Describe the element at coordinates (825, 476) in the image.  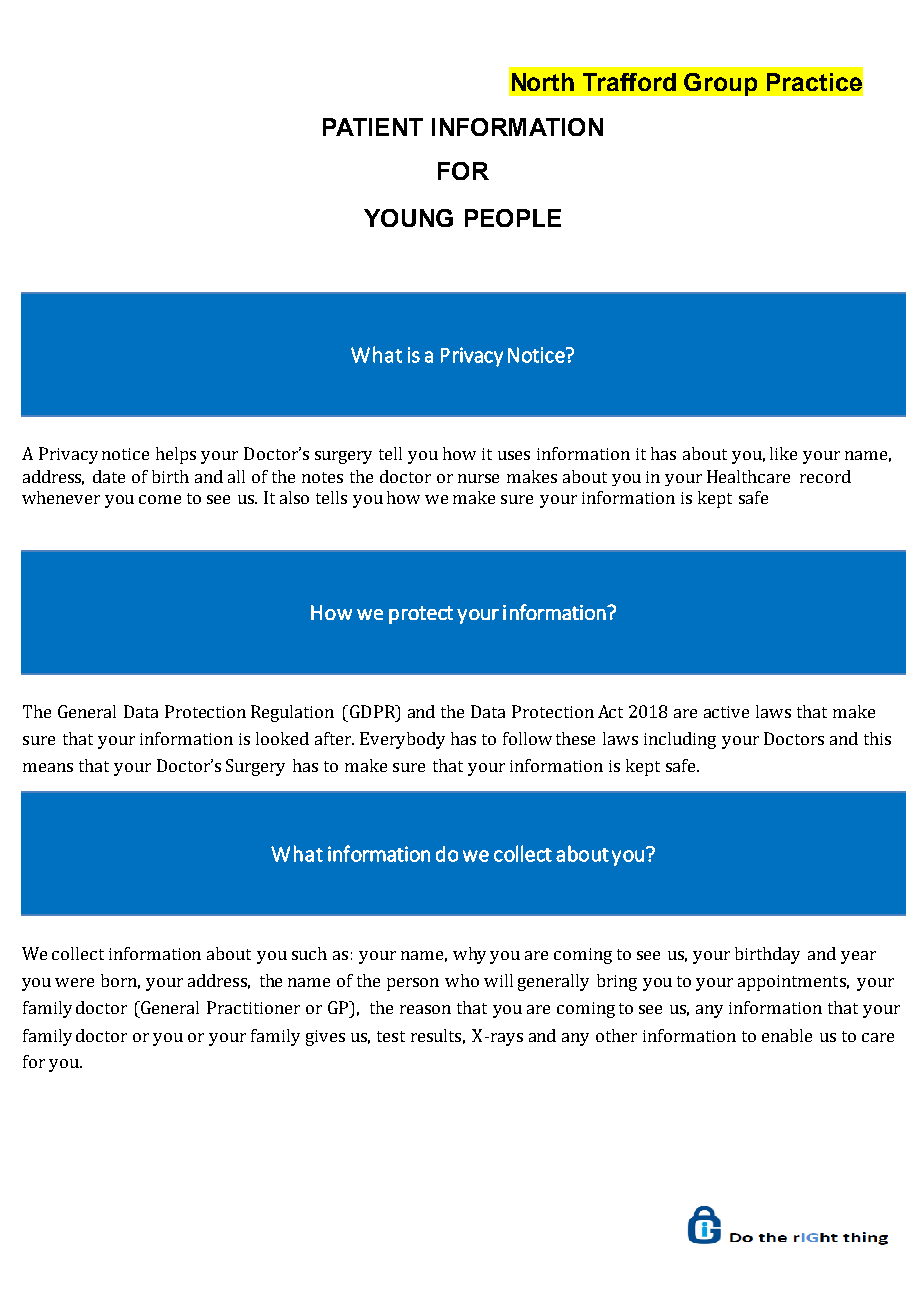
I see `record` at that location.
